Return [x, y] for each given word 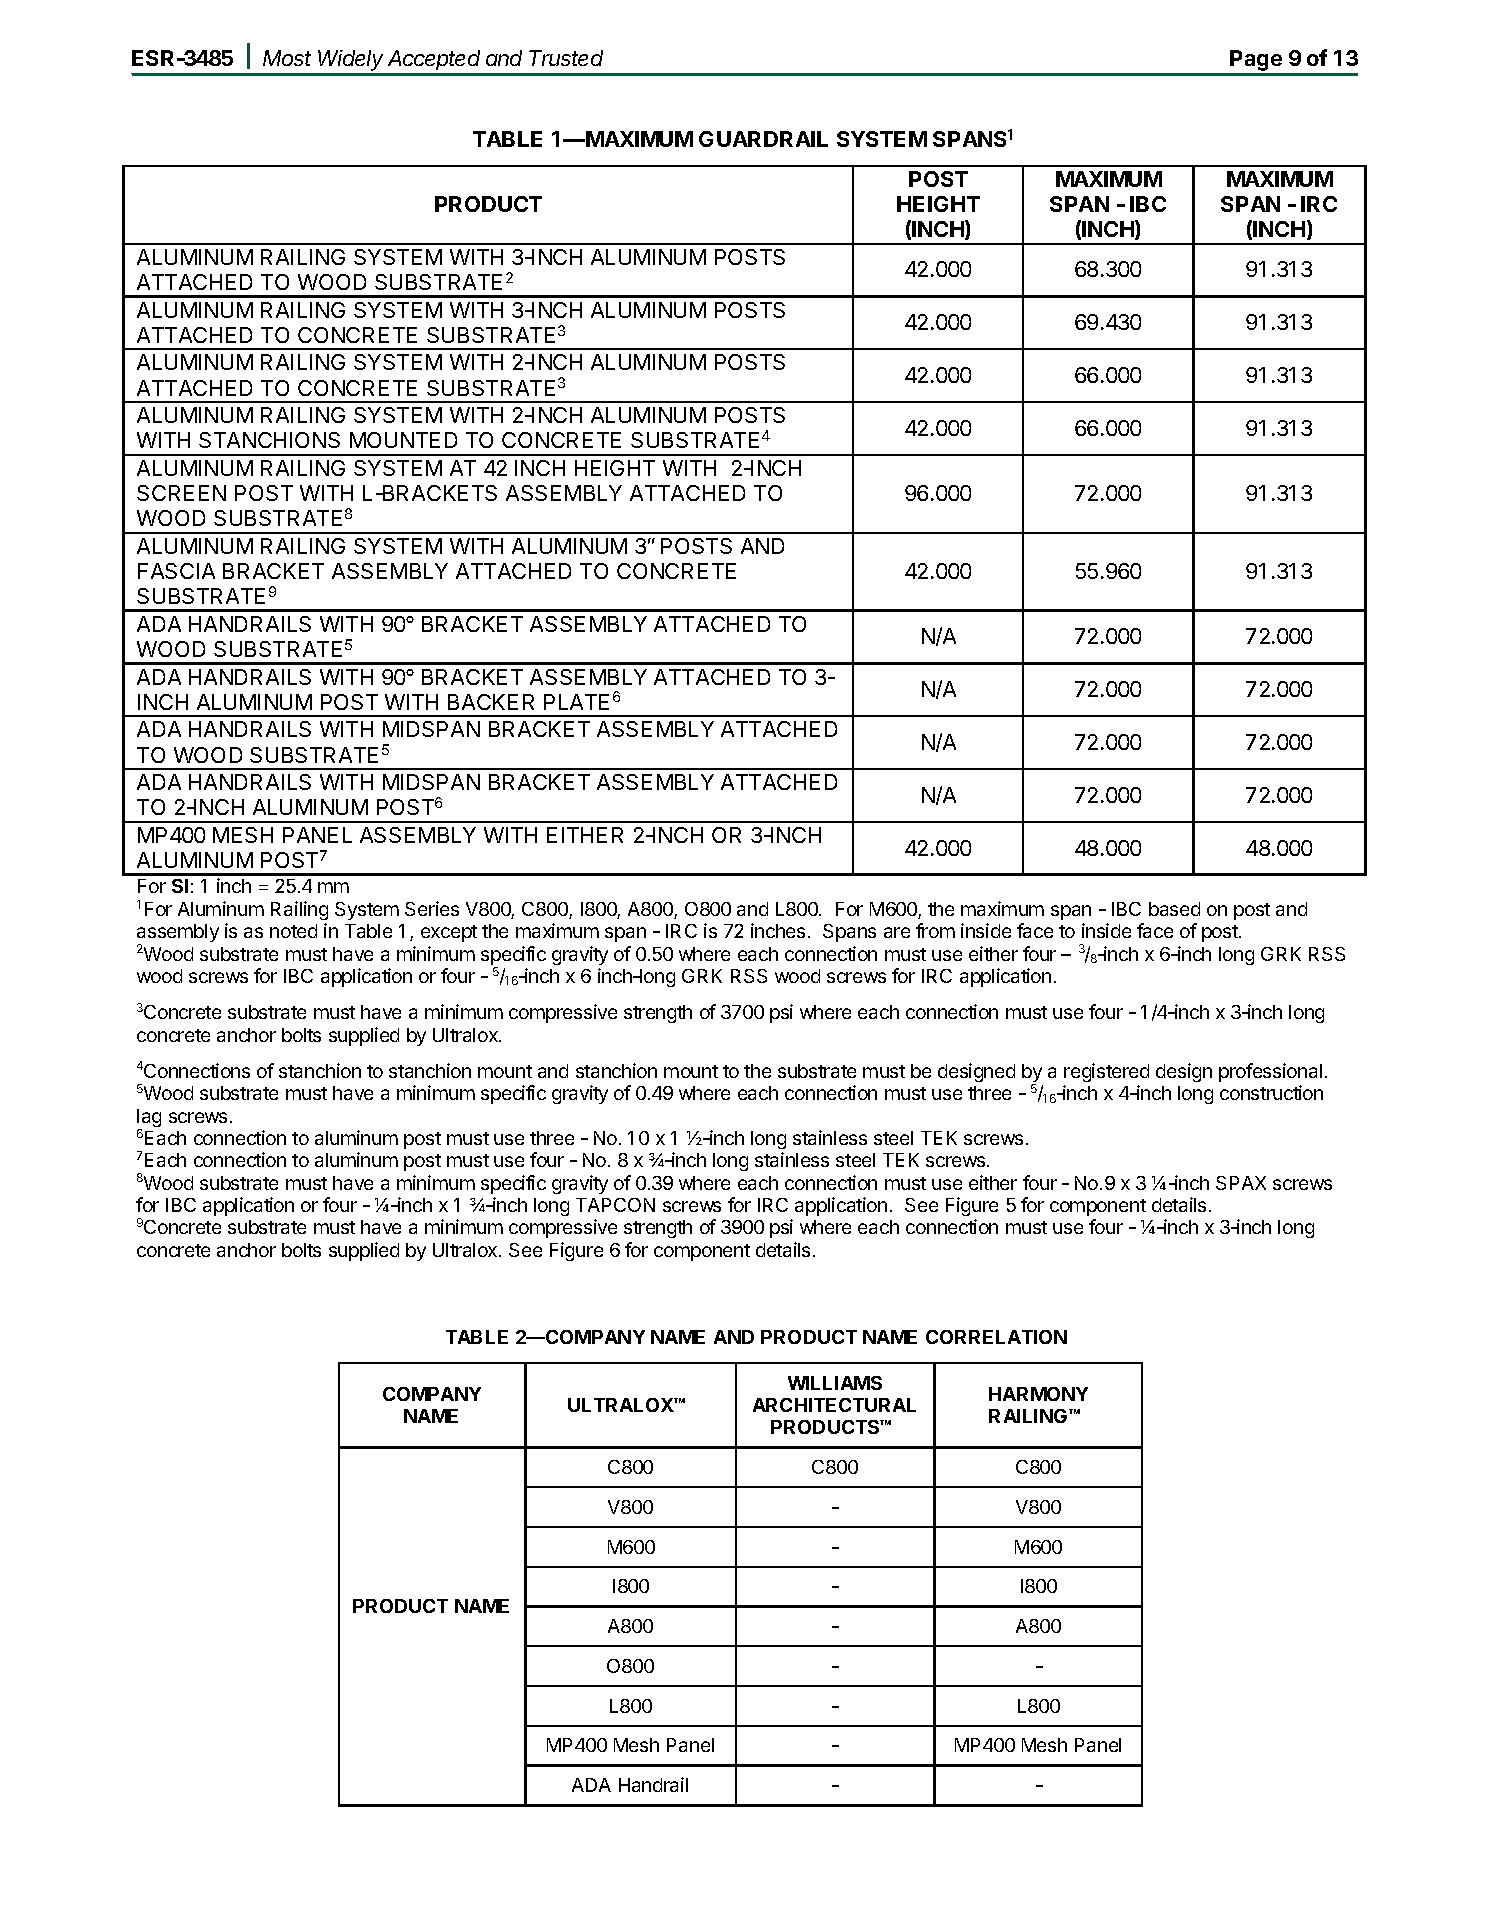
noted [293, 931]
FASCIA [176, 571]
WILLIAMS [835, 1383]
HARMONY [1038, 1394]
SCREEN [181, 493]
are [897, 932]
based [1174, 909]
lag [149, 1119]
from [935, 930]
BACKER [491, 702]
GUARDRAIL [763, 139]
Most [287, 58]
